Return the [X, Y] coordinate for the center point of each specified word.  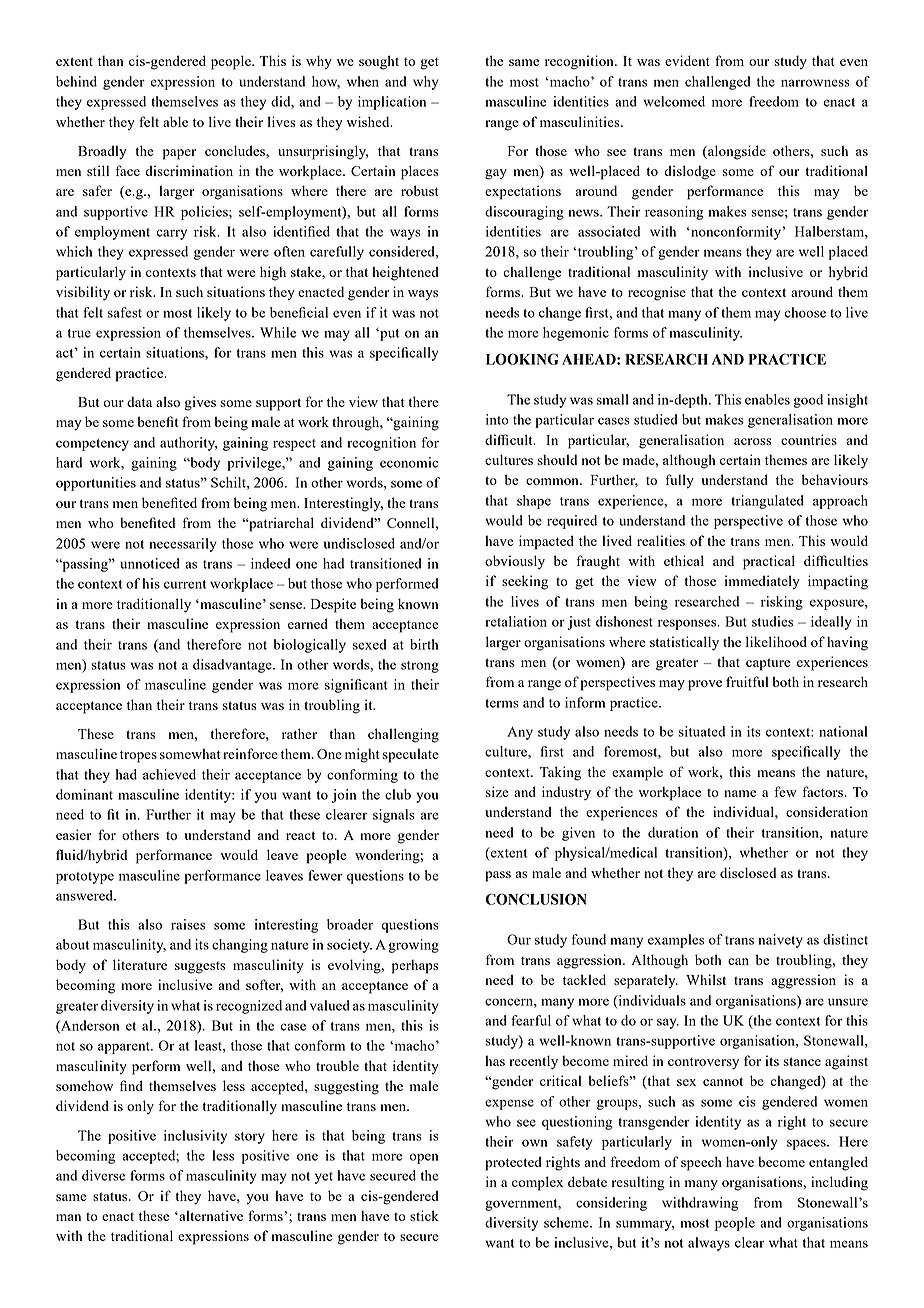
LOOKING [522, 359]
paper [179, 154]
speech [701, 1163]
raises [188, 924]
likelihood [776, 641]
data [139, 402]
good [808, 401]
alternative [210, 1215]
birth [424, 644]
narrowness [815, 83]
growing [413, 946]
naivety [780, 941]
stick [424, 1215]
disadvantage [233, 666]
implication [392, 103]
